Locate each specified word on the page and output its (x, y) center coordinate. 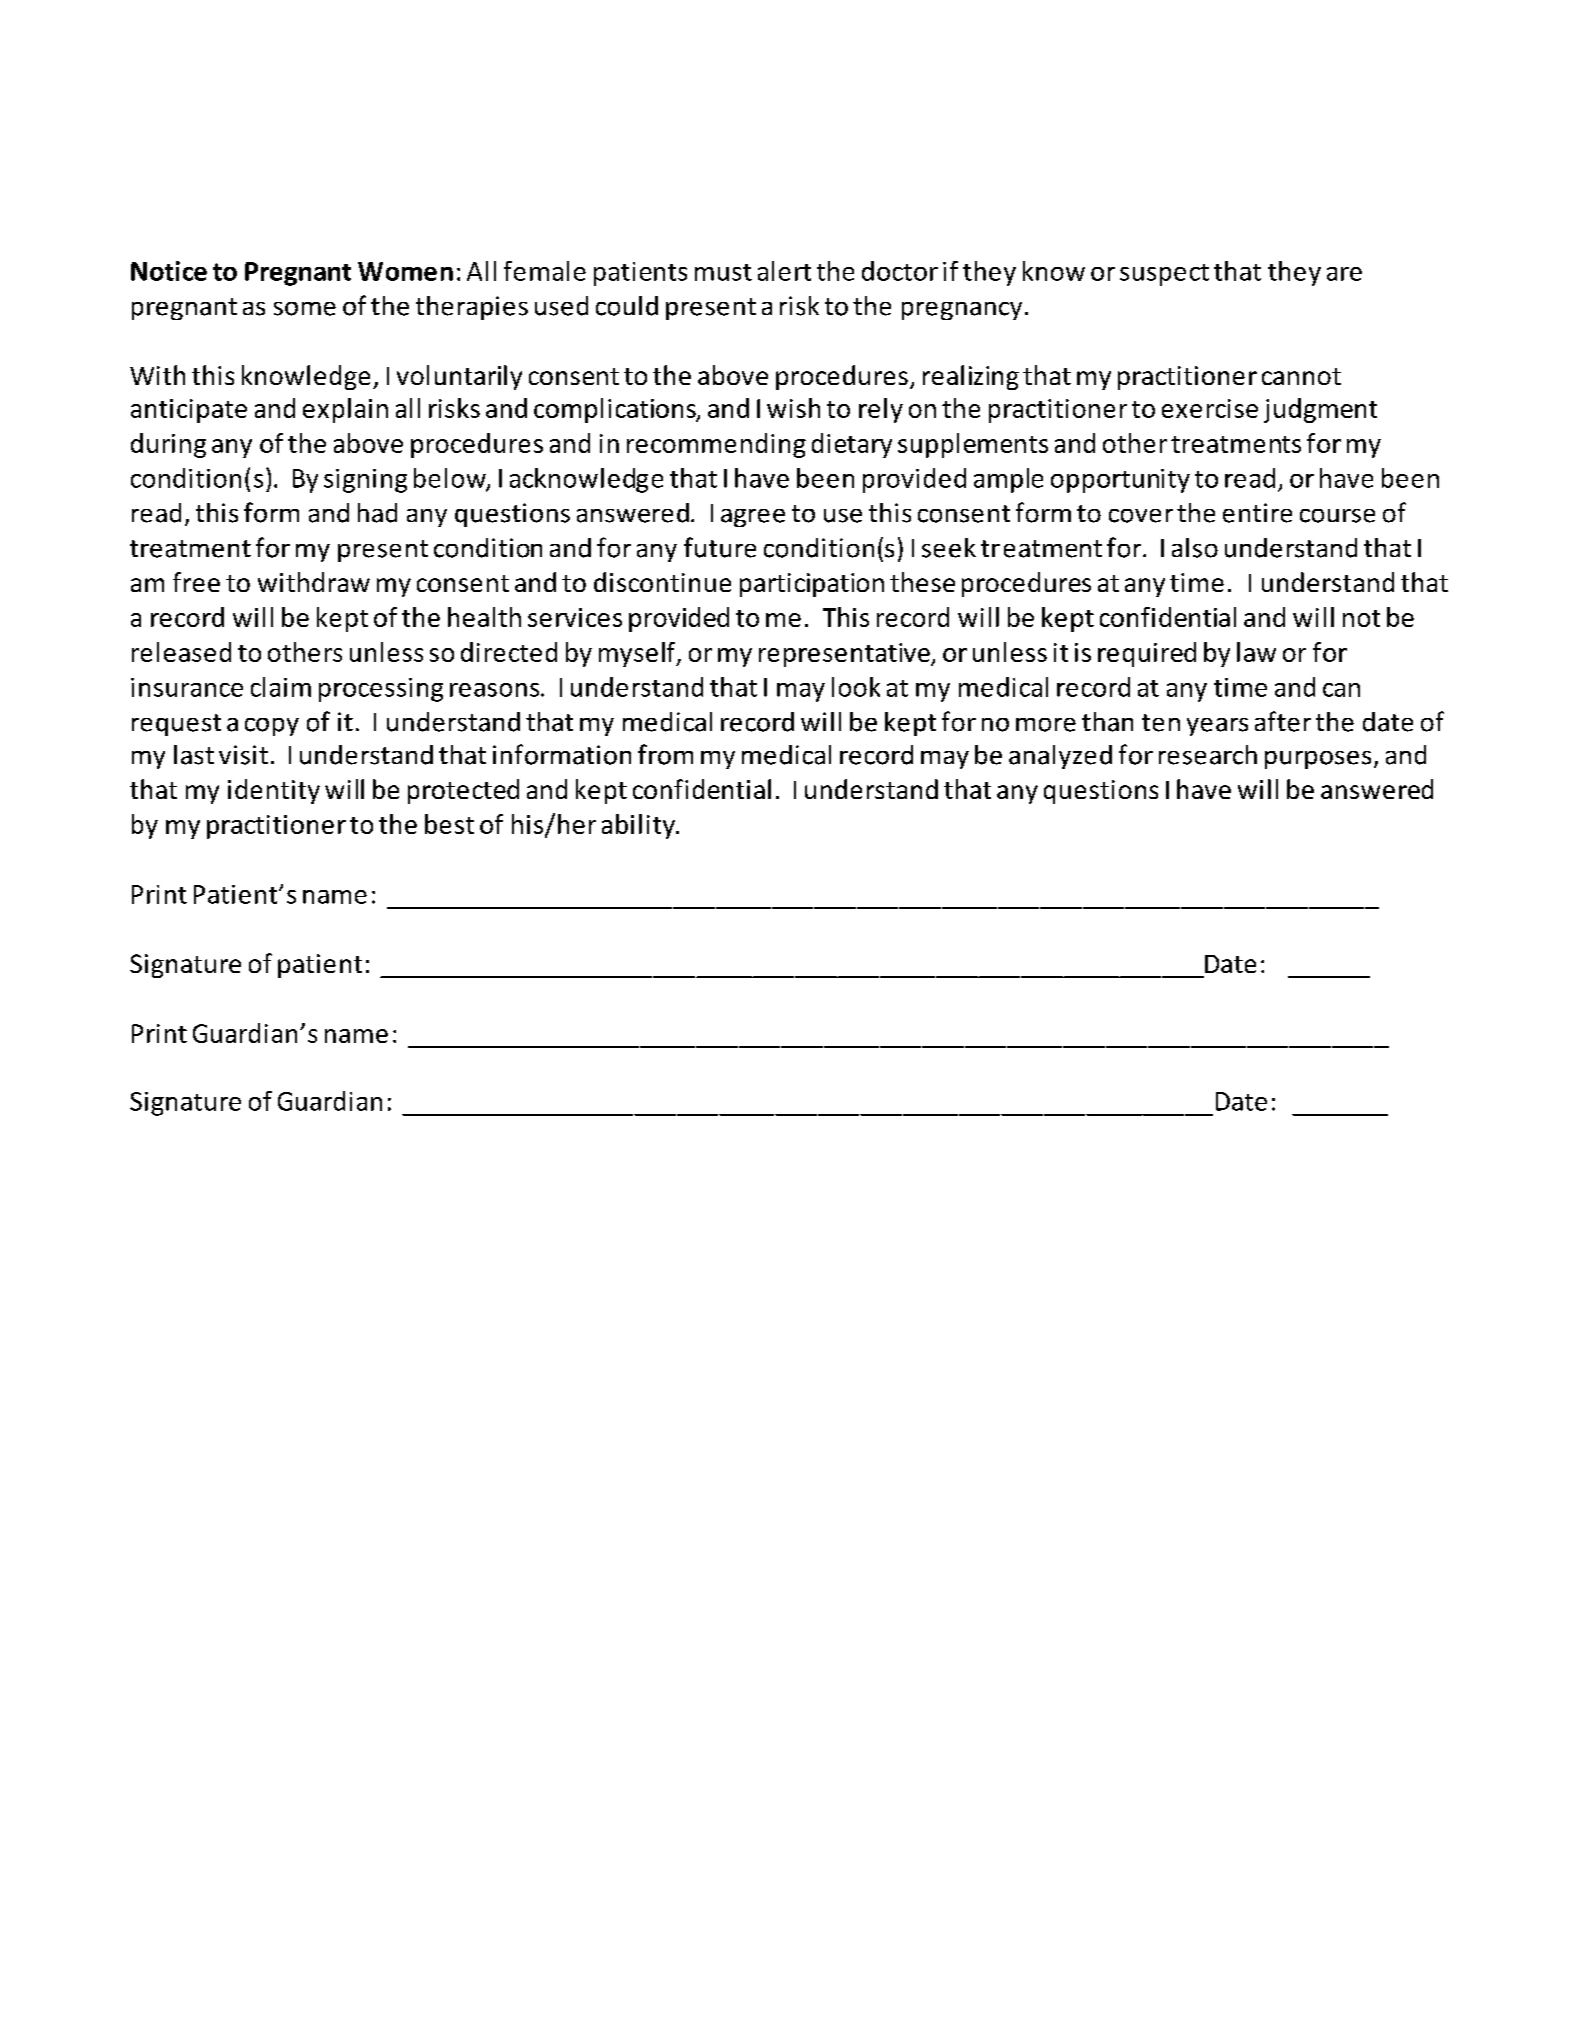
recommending (716, 445)
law (1256, 652)
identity (274, 791)
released (181, 652)
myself (638, 654)
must (723, 272)
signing (365, 481)
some (305, 309)
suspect (1164, 275)
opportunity (1120, 481)
